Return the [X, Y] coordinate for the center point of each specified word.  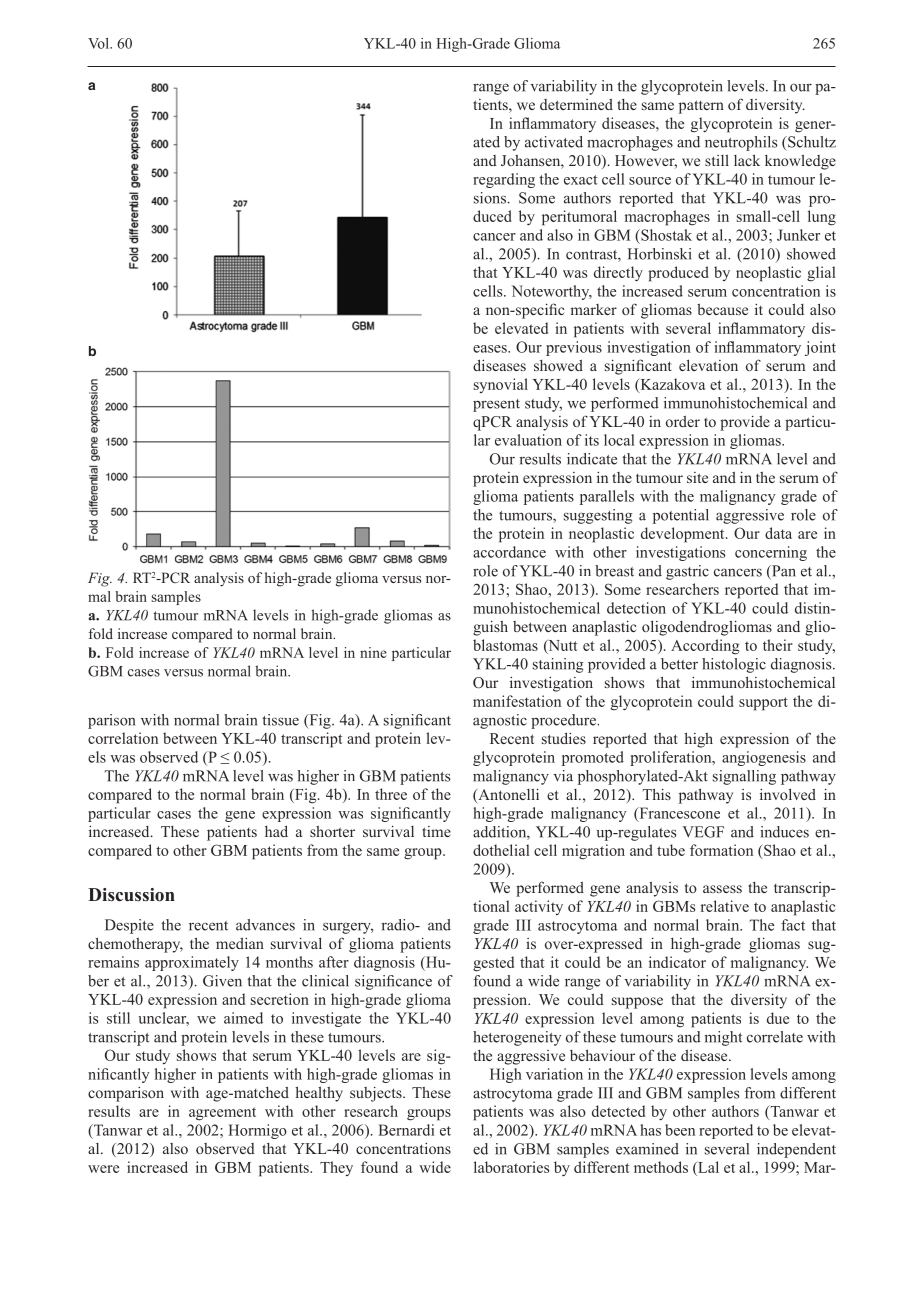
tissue [280, 720]
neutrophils [741, 143]
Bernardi [406, 1130]
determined [576, 104]
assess [722, 889]
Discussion [131, 895]
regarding [504, 180]
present [496, 405]
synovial [501, 385]
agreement [222, 1114]
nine [373, 652]
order [683, 421]
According [705, 647]
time [436, 831]
